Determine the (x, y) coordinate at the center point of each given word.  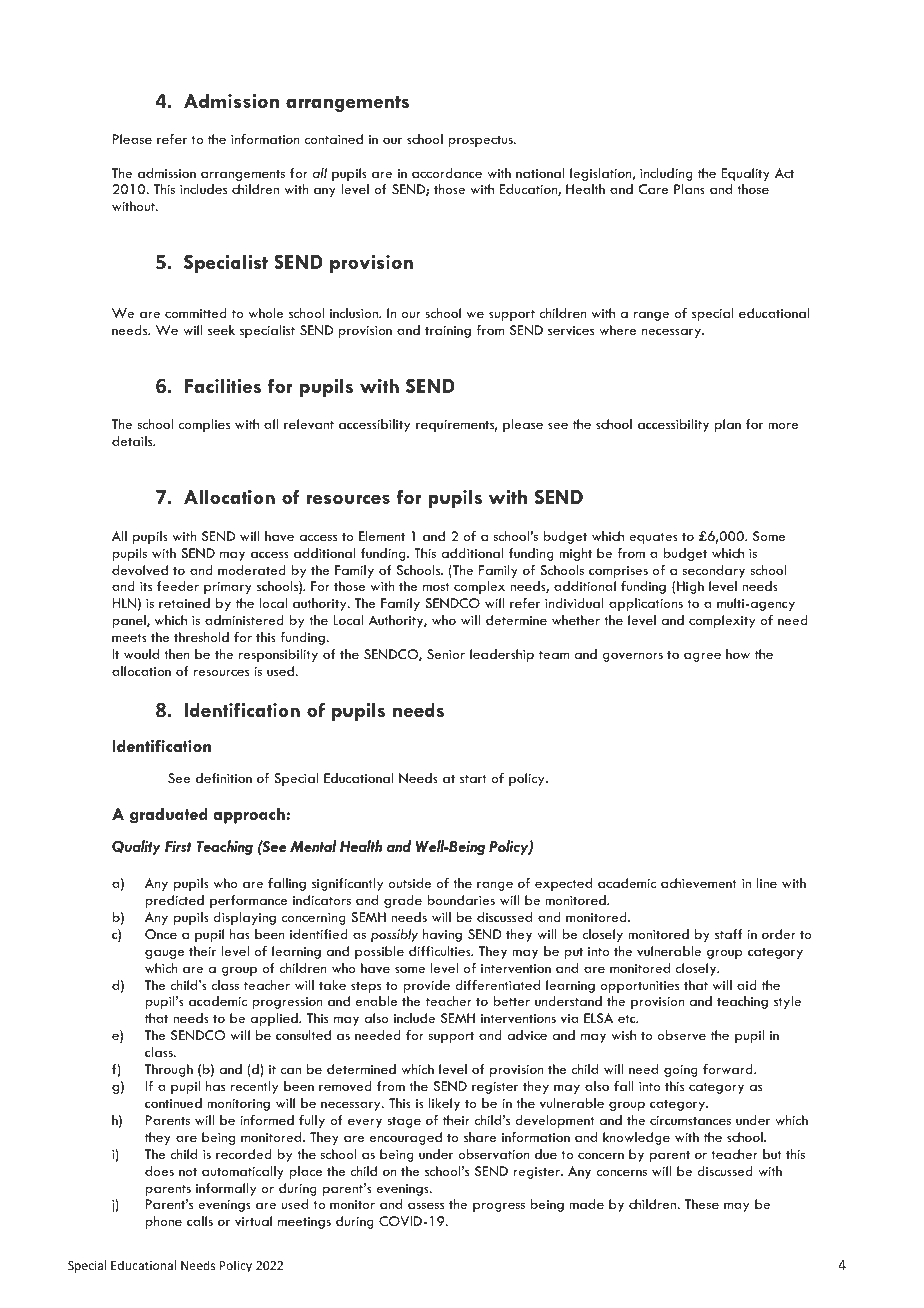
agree (702, 657)
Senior (446, 654)
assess (426, 1205)
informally (226, 1189)
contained (333, 139)
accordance (447, 173)
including (666, 174)
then (177, 654)
